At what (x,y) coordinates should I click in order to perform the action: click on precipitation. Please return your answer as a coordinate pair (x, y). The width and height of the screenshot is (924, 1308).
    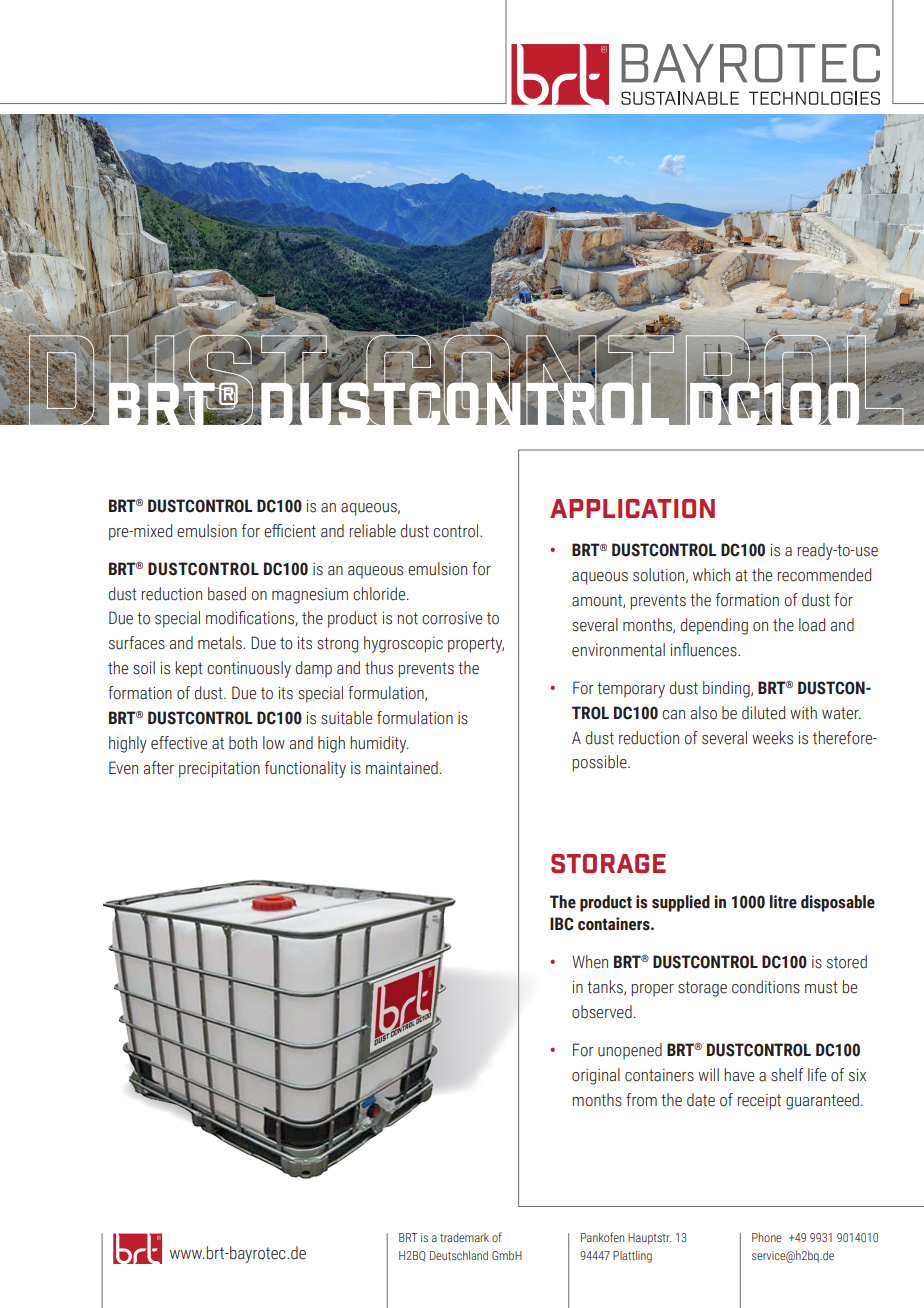
    Looking at the image, I should click on (219, 770).
